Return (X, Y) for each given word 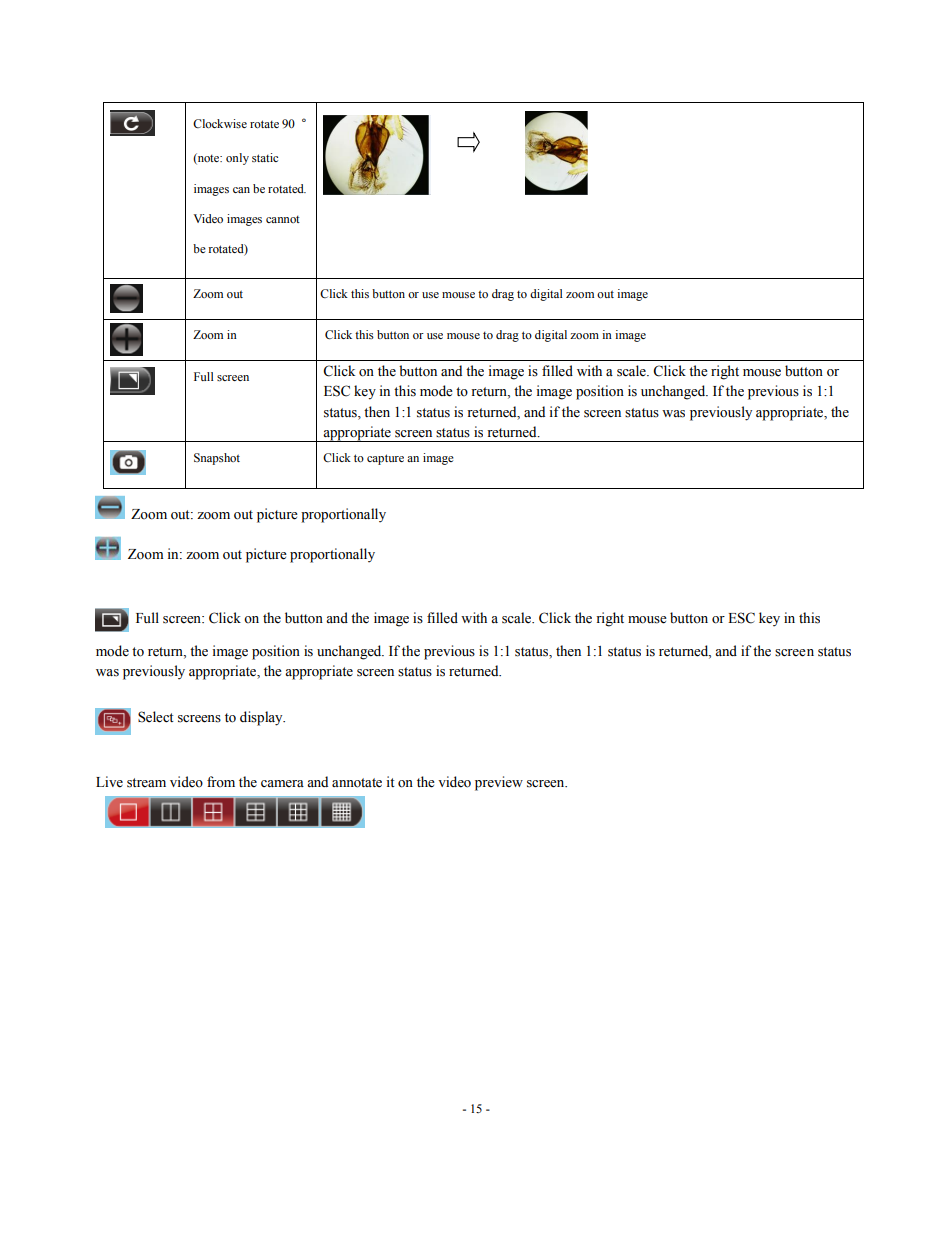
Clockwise (220, 124)
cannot (283, 219)
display (262, 718)
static (265, 157)
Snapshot (217, 459)
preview (499, 783)
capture (385, 459)
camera (282, 784)
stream (146, 783)
